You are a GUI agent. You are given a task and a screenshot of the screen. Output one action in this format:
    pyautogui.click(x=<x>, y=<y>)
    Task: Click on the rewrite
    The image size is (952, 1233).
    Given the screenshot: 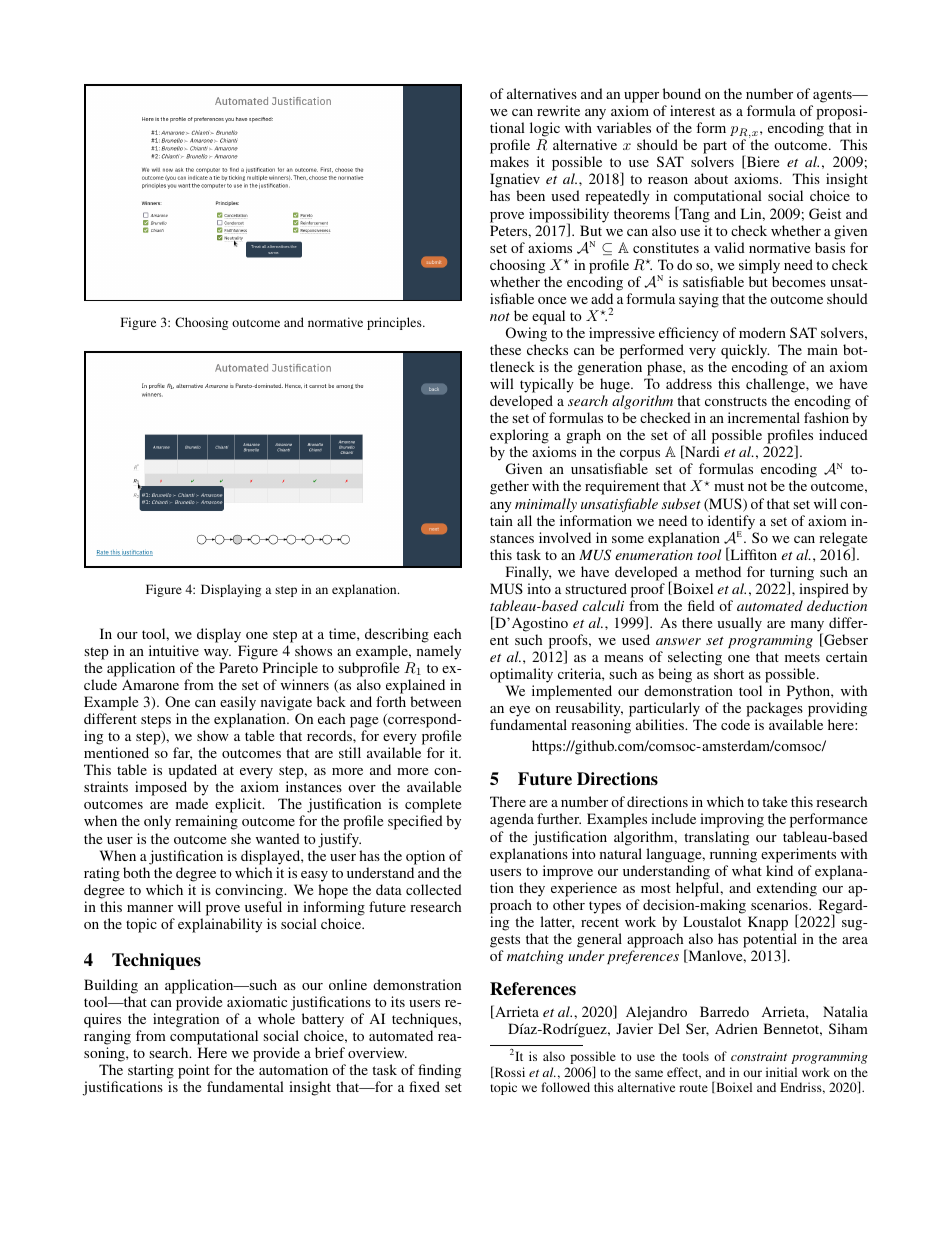 What is the action you would take?
    pyautogui.click(x=558, y=110)
